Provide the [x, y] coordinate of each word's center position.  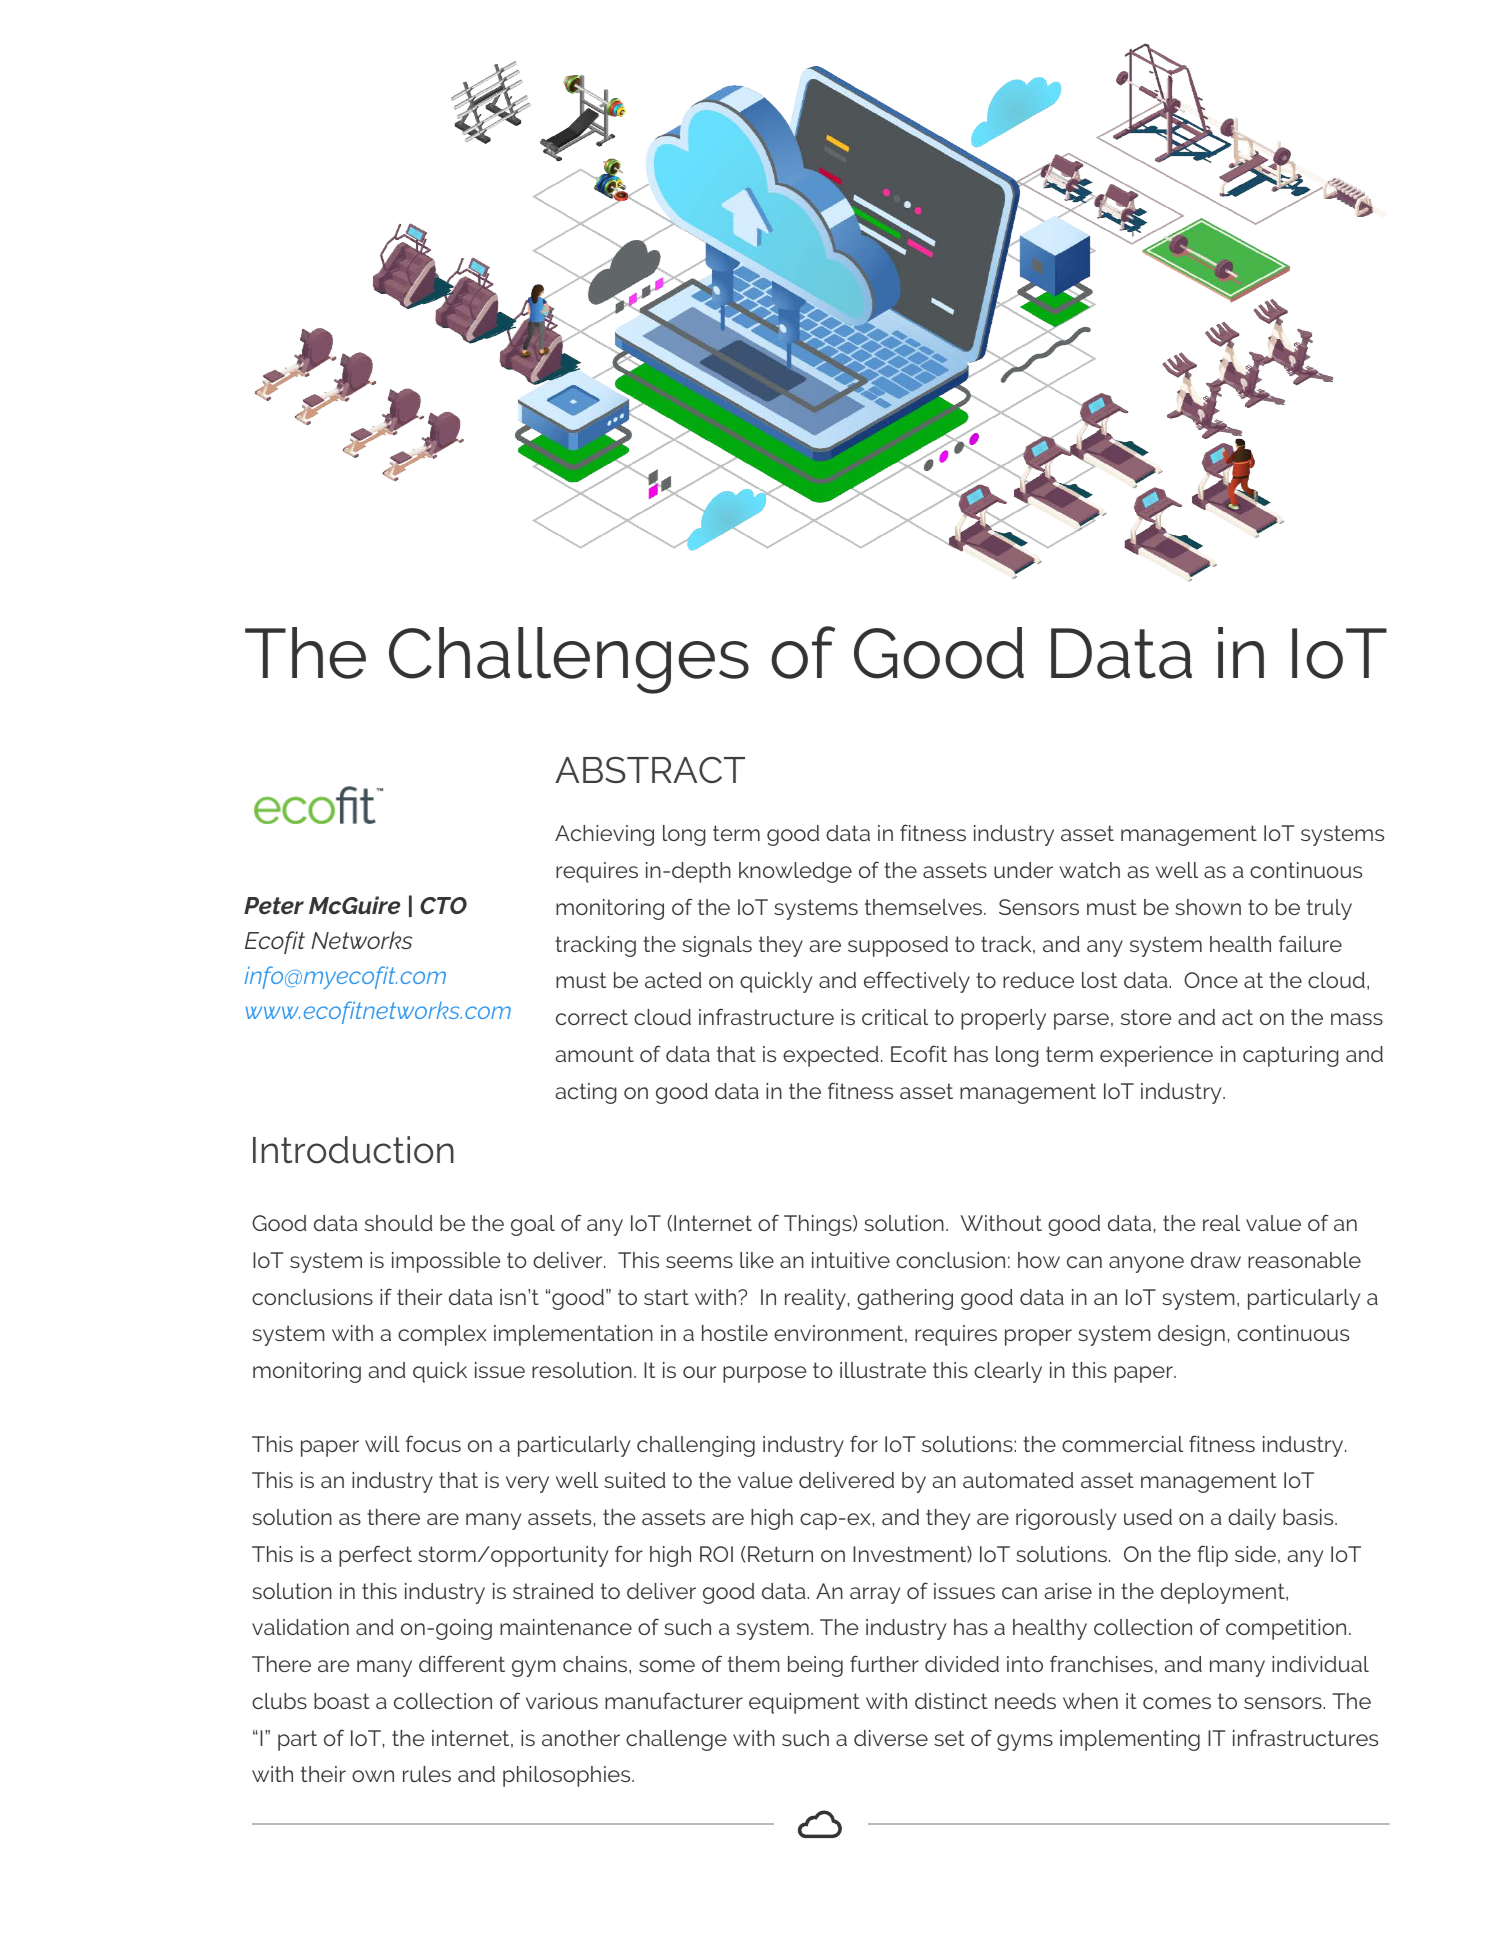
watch [1089, 870]
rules [427, 1774]
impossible [446, 1262]
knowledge [795, 872]
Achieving [604, 835]
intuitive [851, 1260]
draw [1216, 1260]
